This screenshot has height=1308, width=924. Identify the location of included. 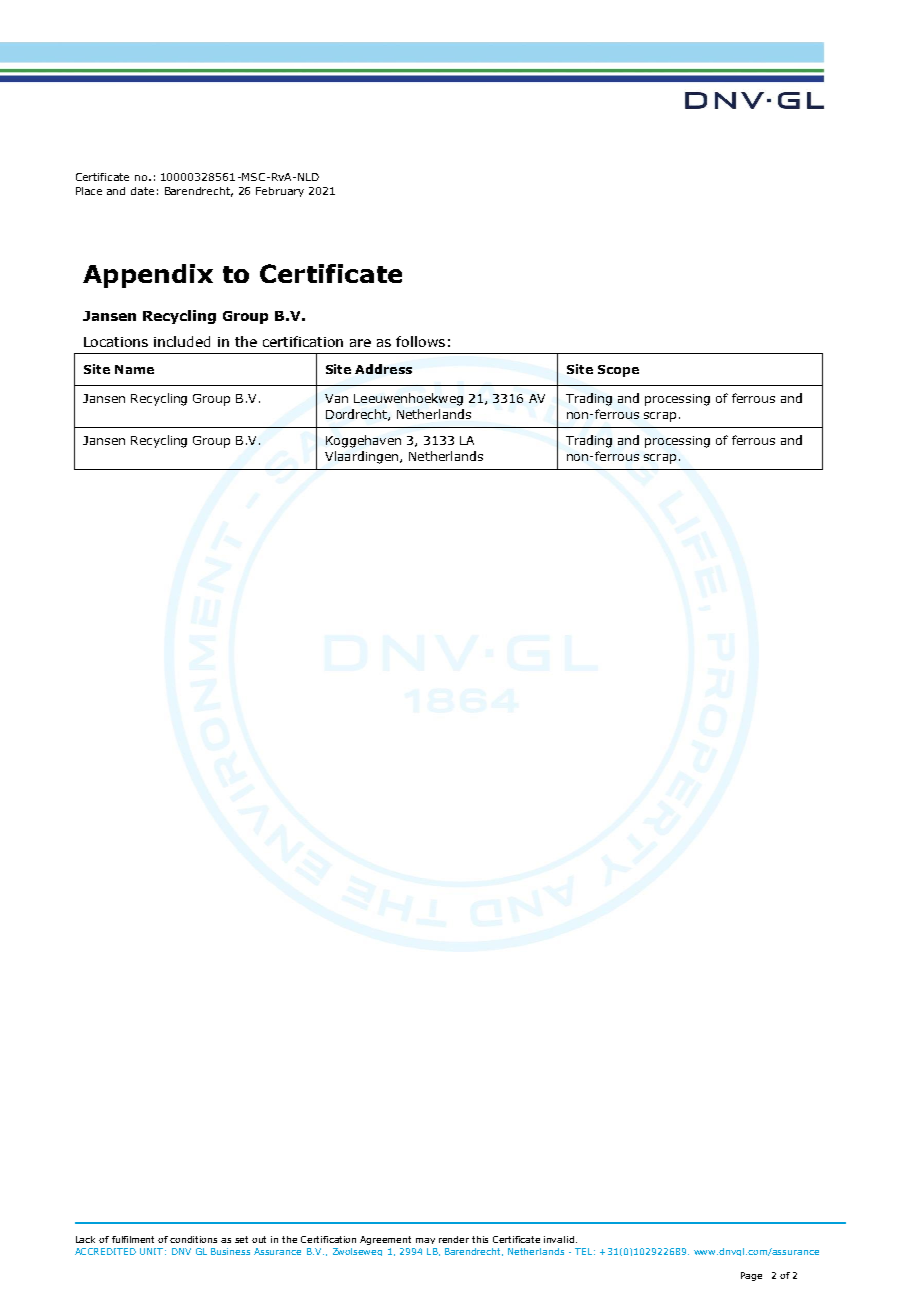
(182, 341).
